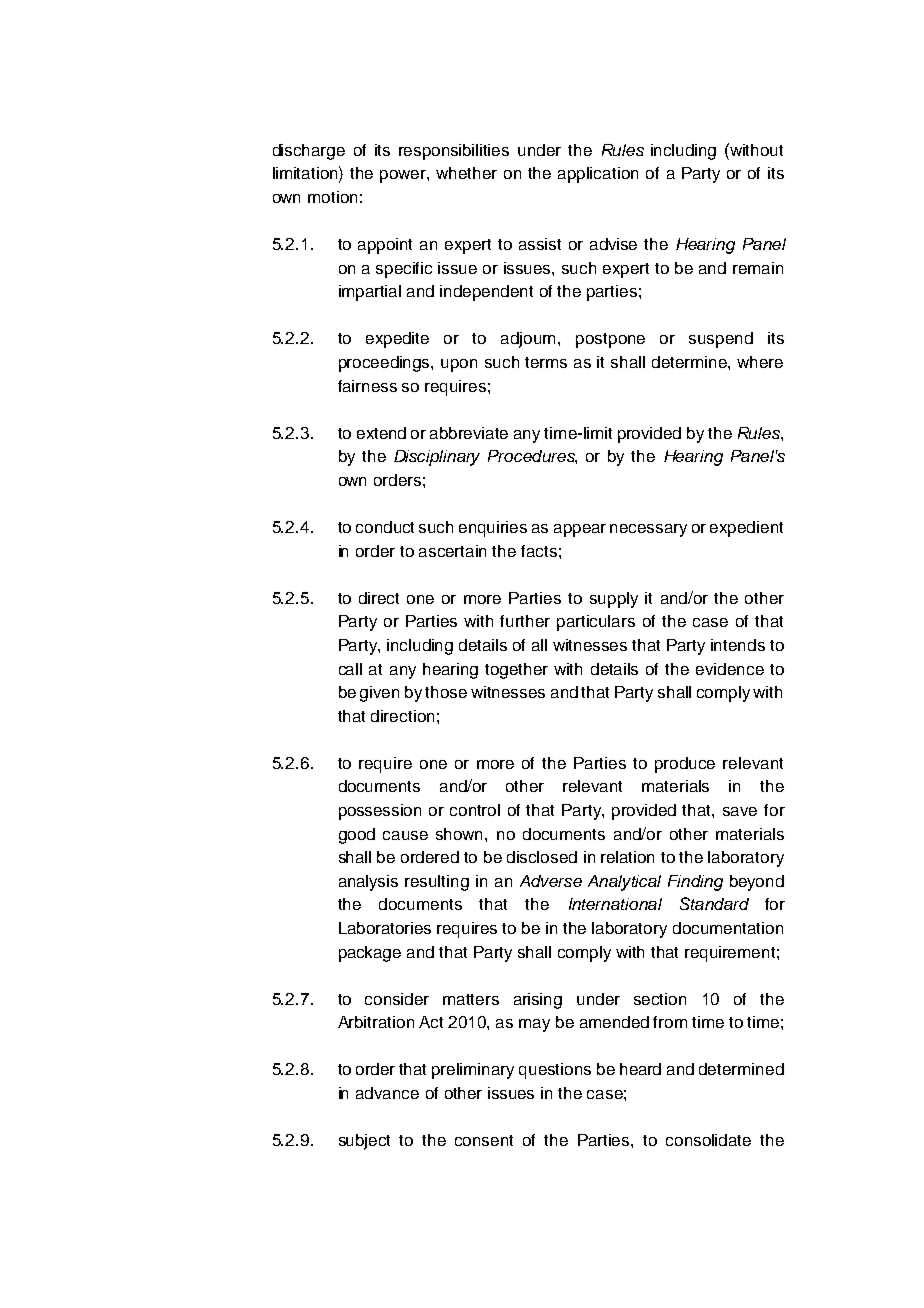 This image has width=924, height=1308. Describe the element at coordinates (309, 152) in the image. I see `discharge` at that location.
